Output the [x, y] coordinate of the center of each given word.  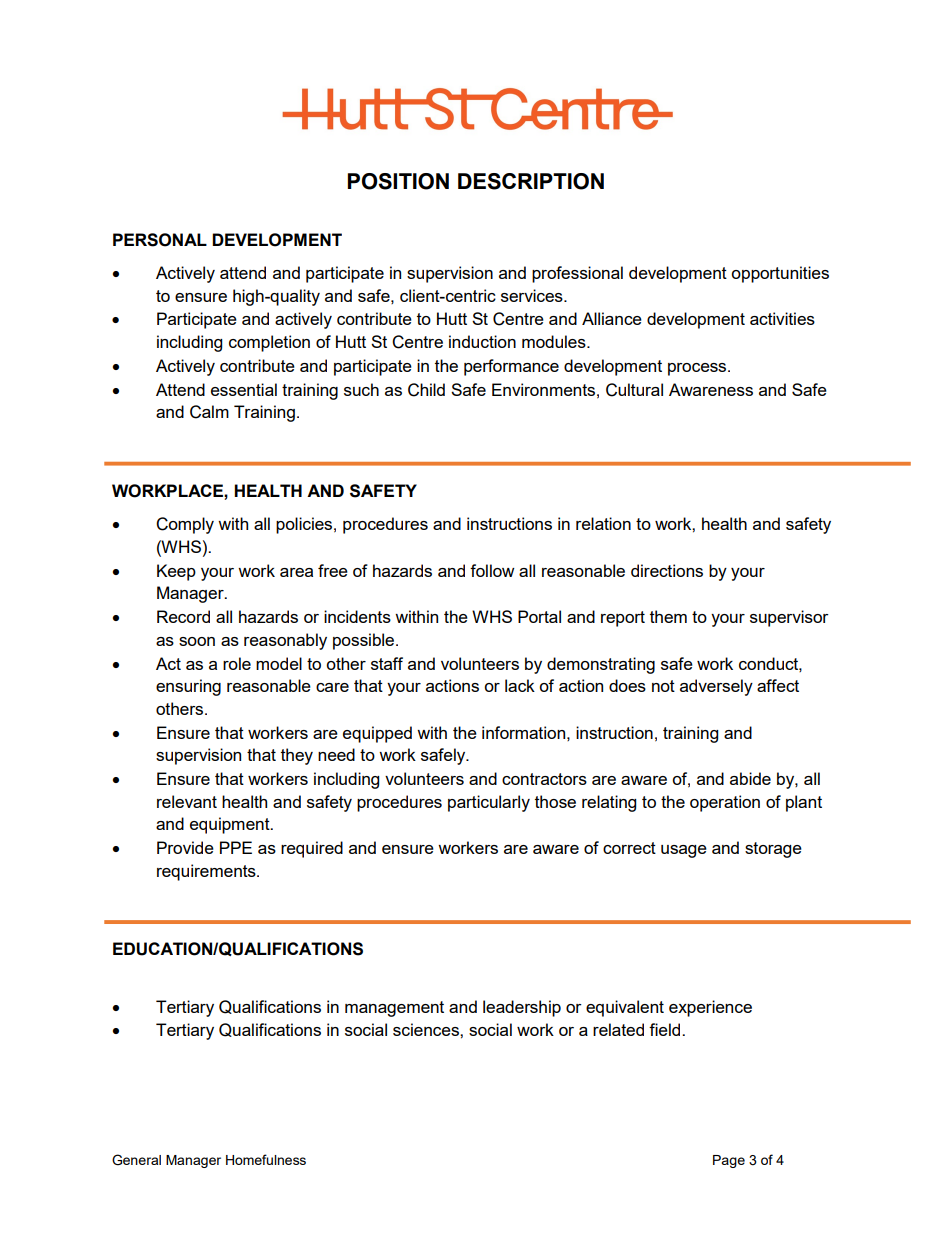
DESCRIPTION [531, 181]
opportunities [780, 274]
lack [520, 685]
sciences [427, 1029]
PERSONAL [160, 240]
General [136, 1160]
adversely [716, 687]
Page [729, 1161]
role [237, 663]
